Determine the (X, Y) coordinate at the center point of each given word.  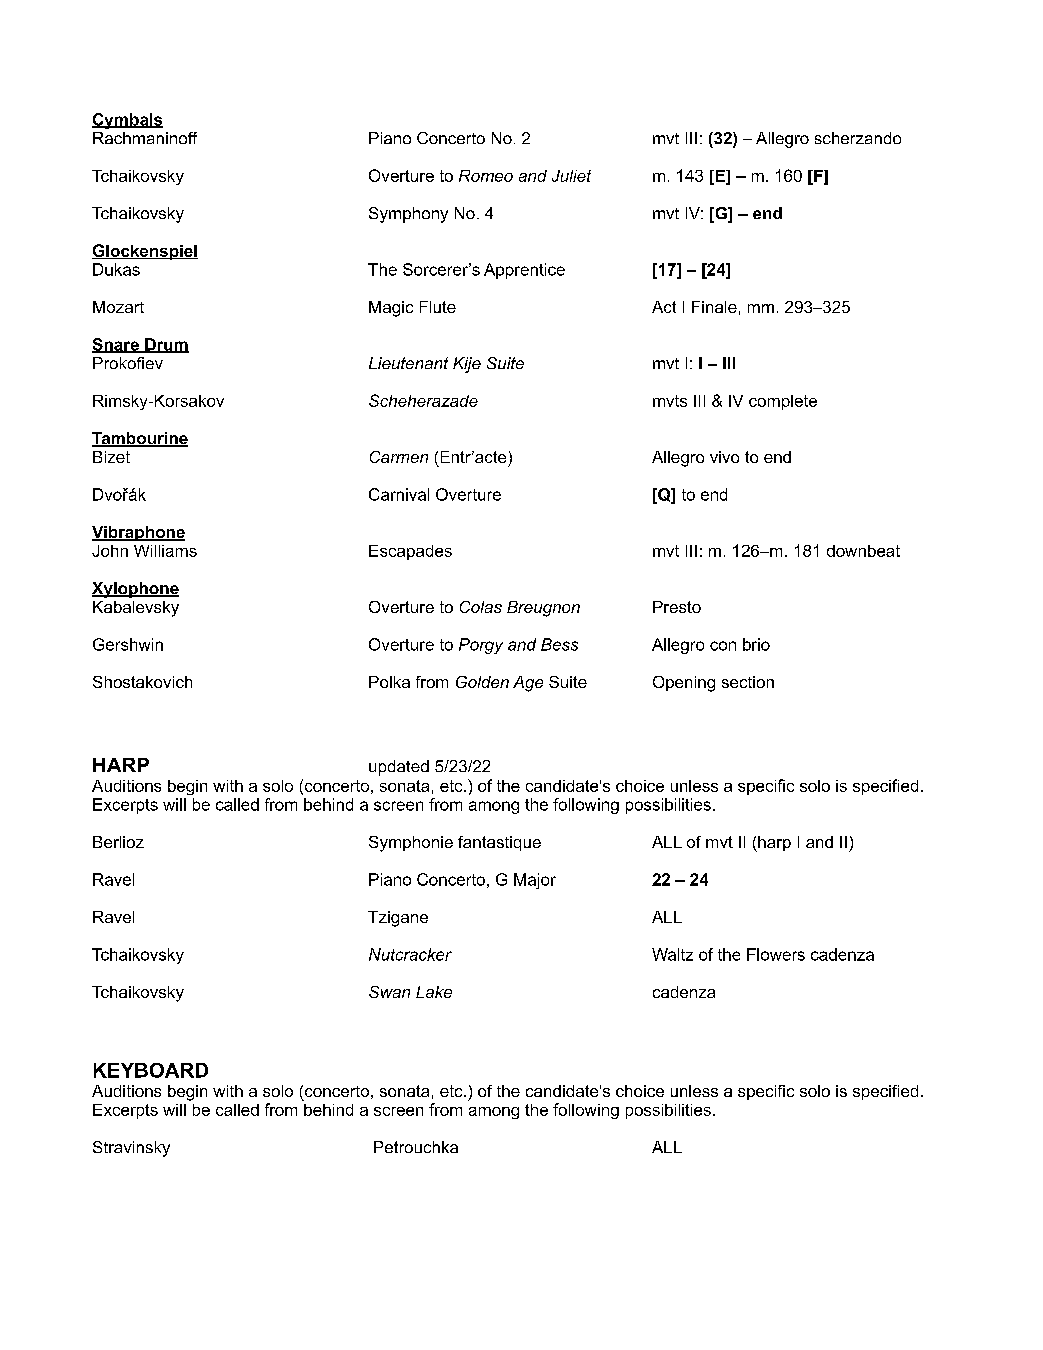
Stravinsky (131, 1149)
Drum (166, 345)
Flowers (776, 954)
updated (399, 768)
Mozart (118, 307)
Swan (389, 992)
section (748, 682)
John (110, 551)
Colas (481, 607)
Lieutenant (408, 363)
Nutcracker (410, 954)
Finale (714, 307)
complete (783, 402)
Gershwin (128, 644)
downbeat (863, 551)
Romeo (486, 176)
